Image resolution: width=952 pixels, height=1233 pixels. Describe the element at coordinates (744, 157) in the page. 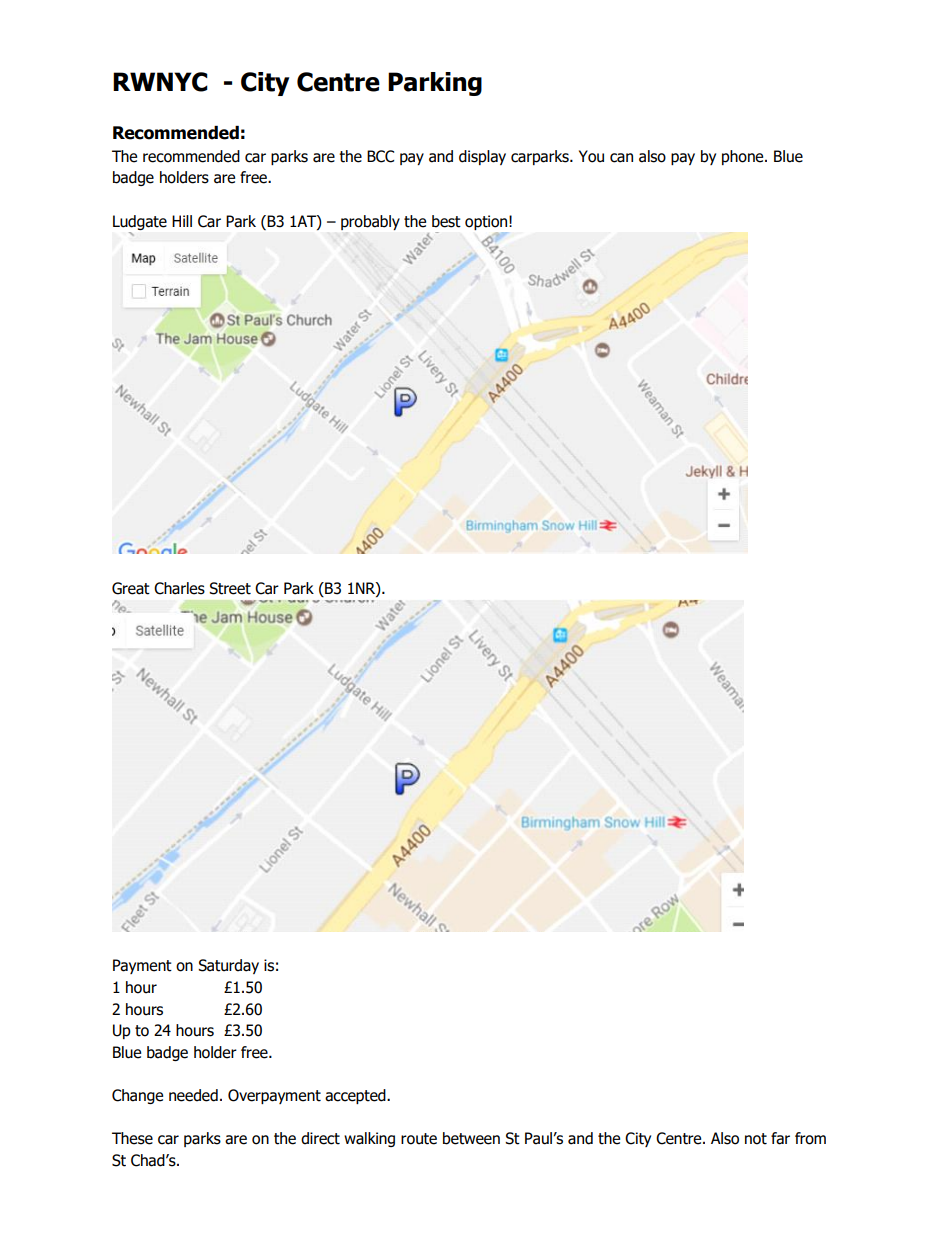

I see `phone` at that location.
